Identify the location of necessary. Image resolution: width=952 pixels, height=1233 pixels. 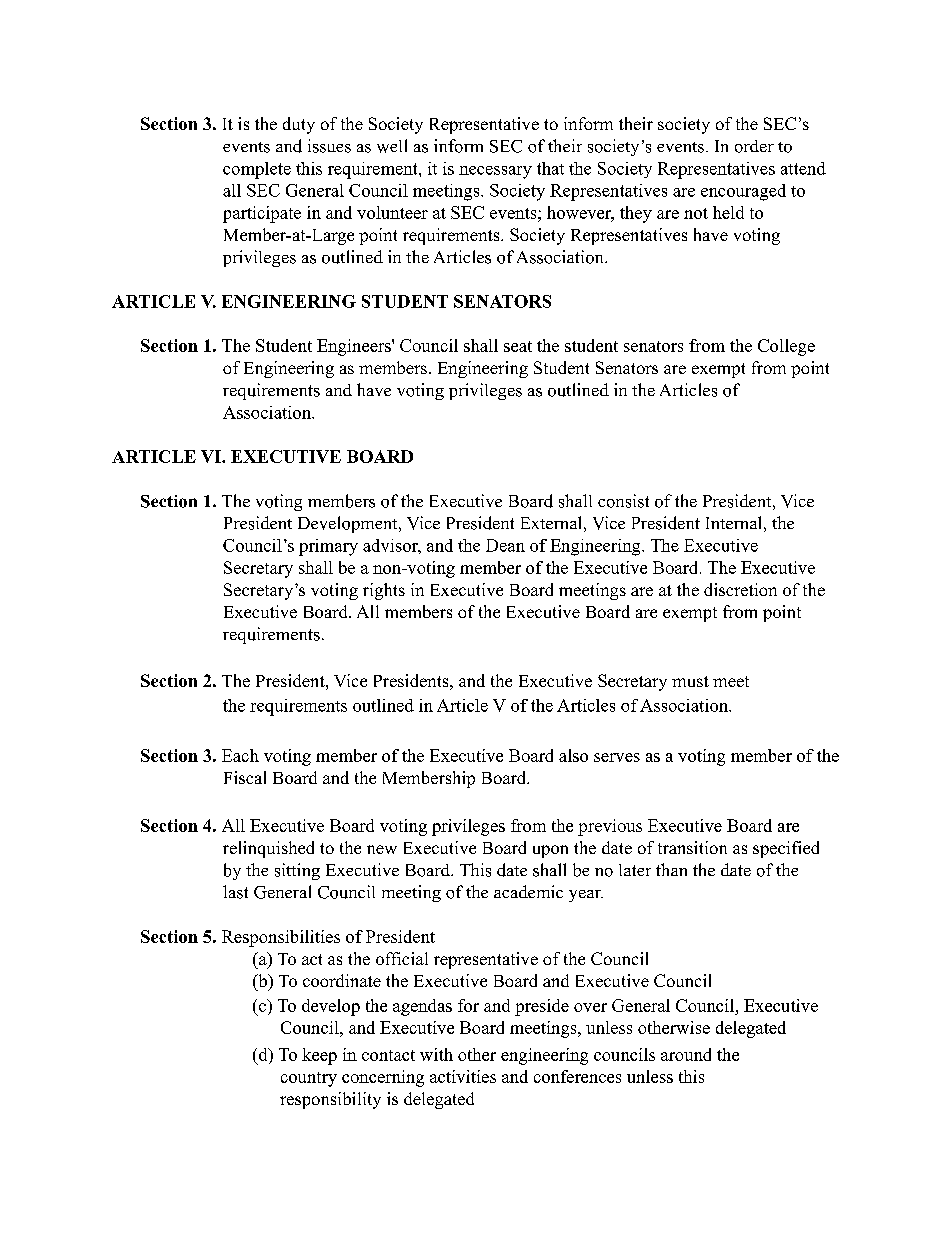
(495, 172).
